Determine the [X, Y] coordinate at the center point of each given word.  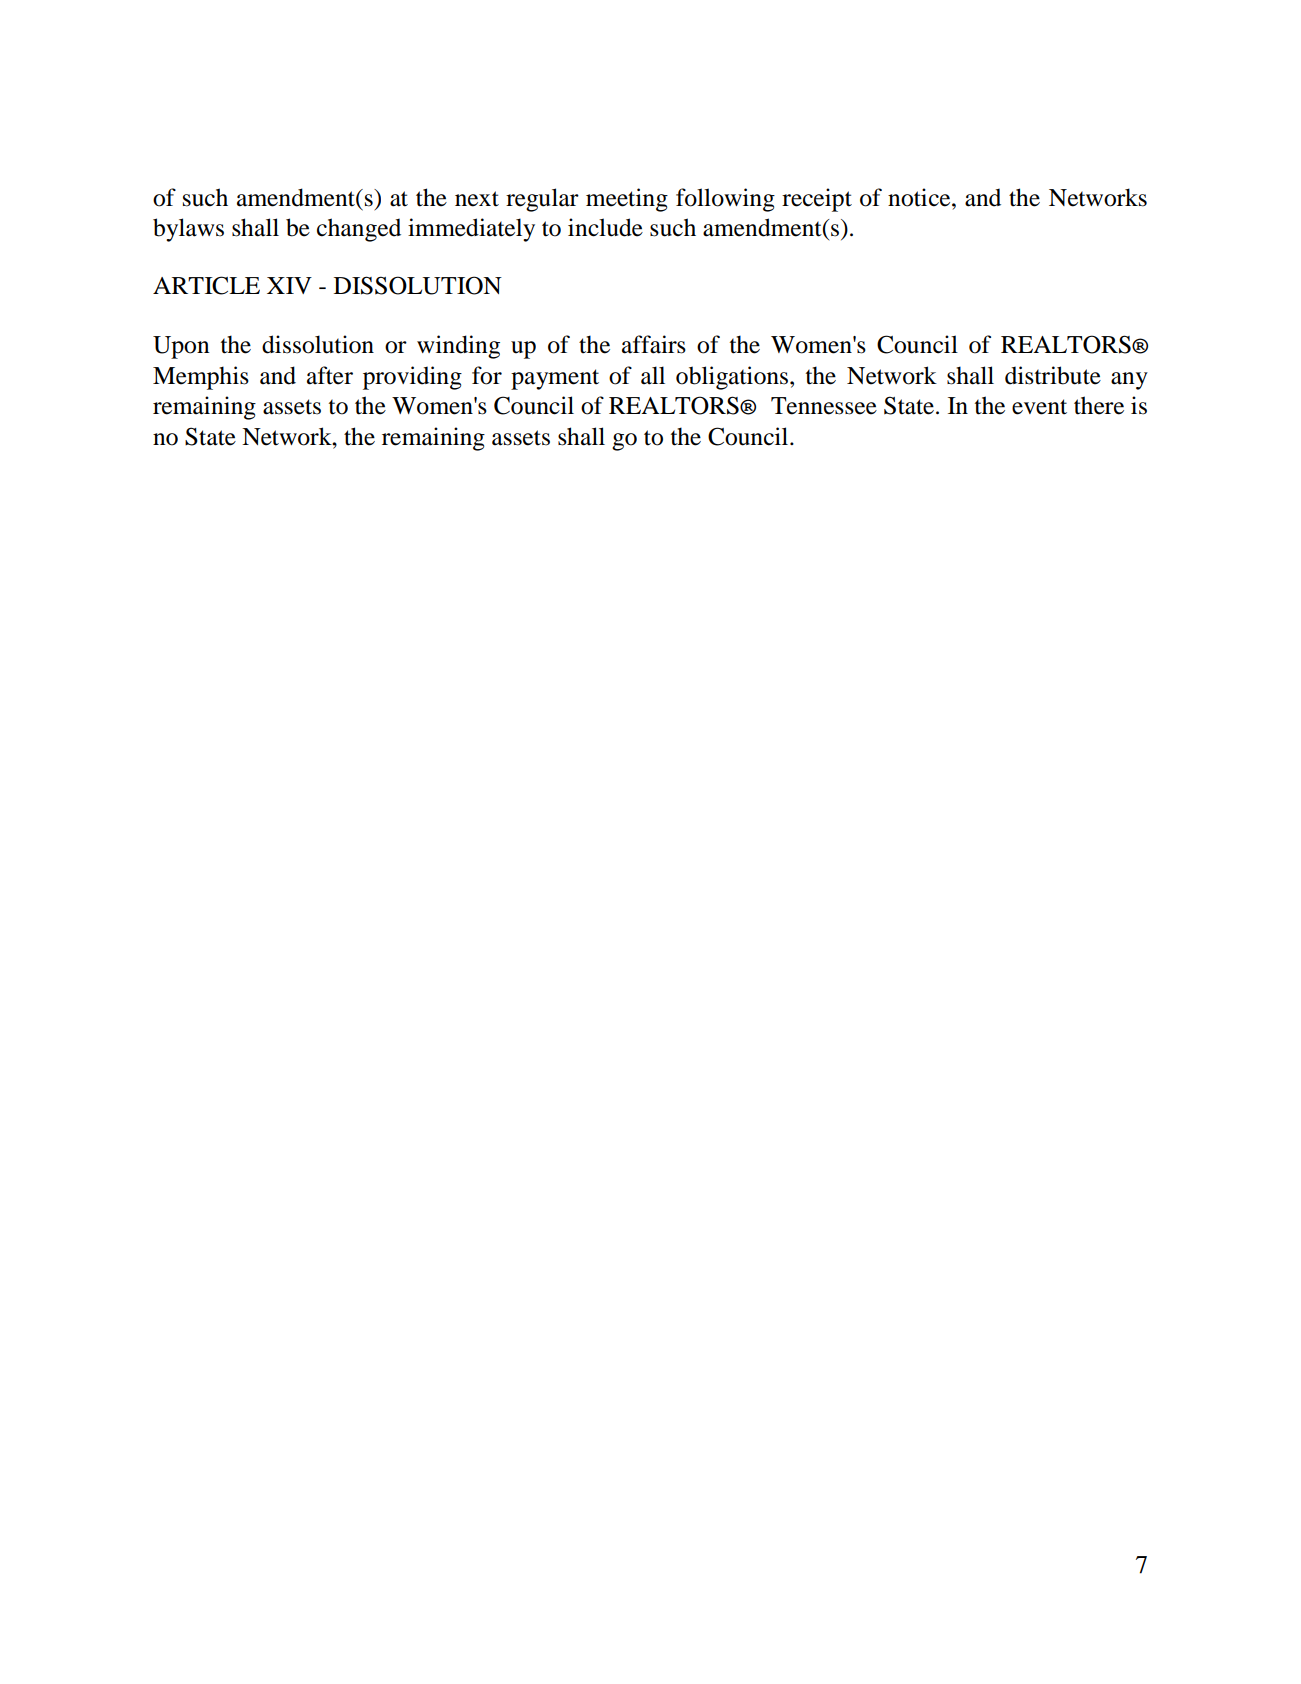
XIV [289, 285]
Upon [181, 347]
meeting [627, 200]
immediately [471, 230]
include [605, 227]
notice [920, 197]
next [477, 199]
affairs [654, 344]
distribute [1053, 375]
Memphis [201, 378]
